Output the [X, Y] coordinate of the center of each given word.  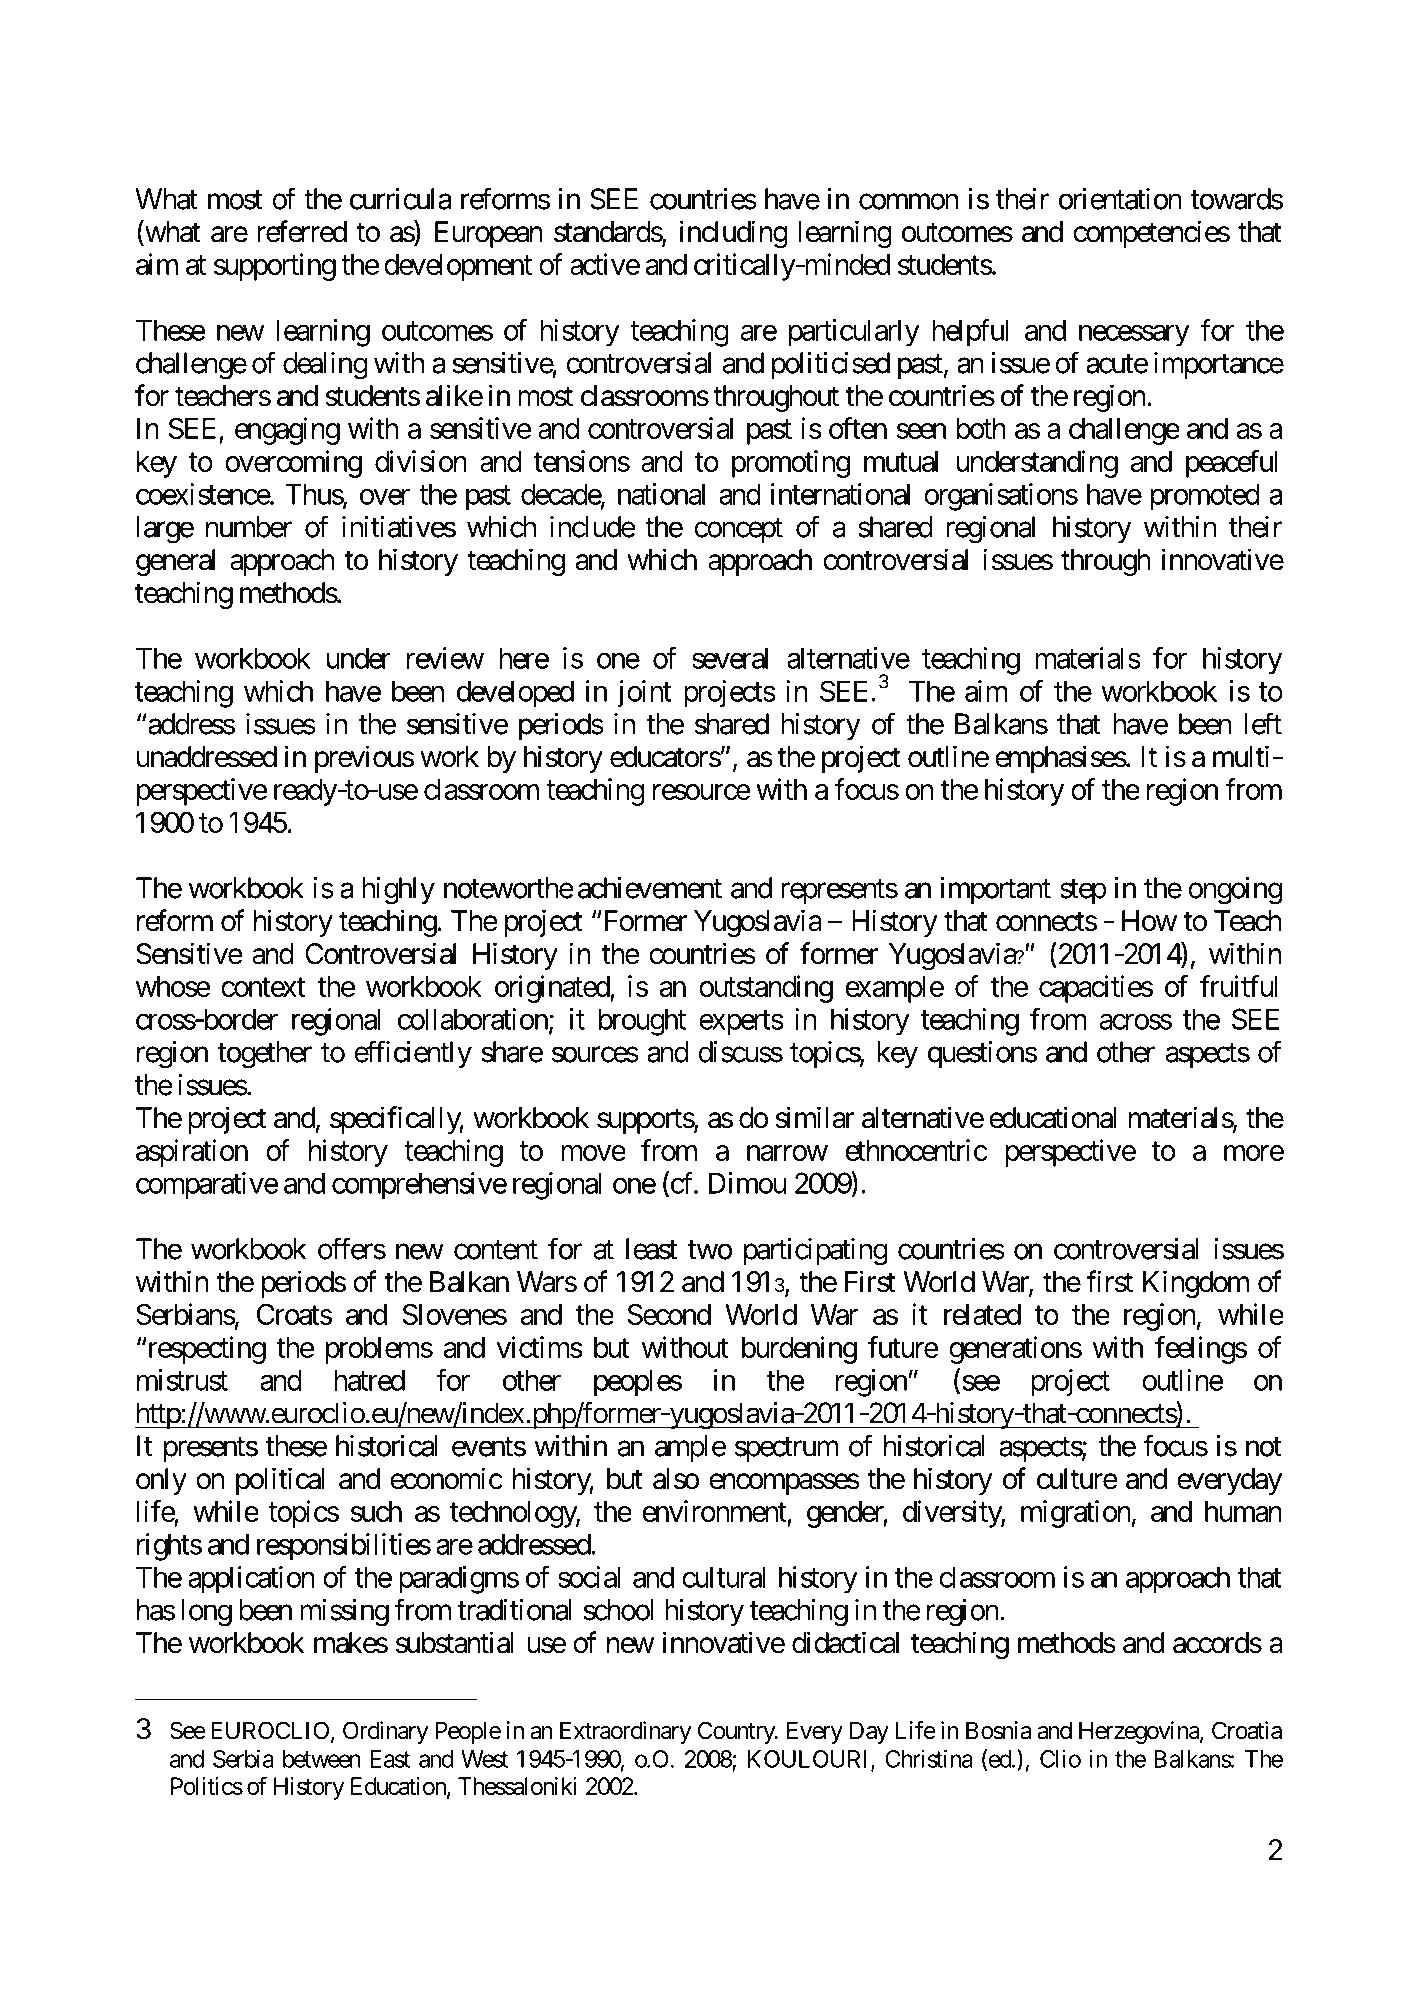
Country [737, 1732]
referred [302, 231]
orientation [1120, 199]
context [263, 987]
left [1263, 723]
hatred [369, 1380]
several [730, 658]
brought [642, 1022]
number [249, 527]
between [322, 1759]
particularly [854, 333]
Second [669, 1314]
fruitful [1239, 986]
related [982, 1314]
